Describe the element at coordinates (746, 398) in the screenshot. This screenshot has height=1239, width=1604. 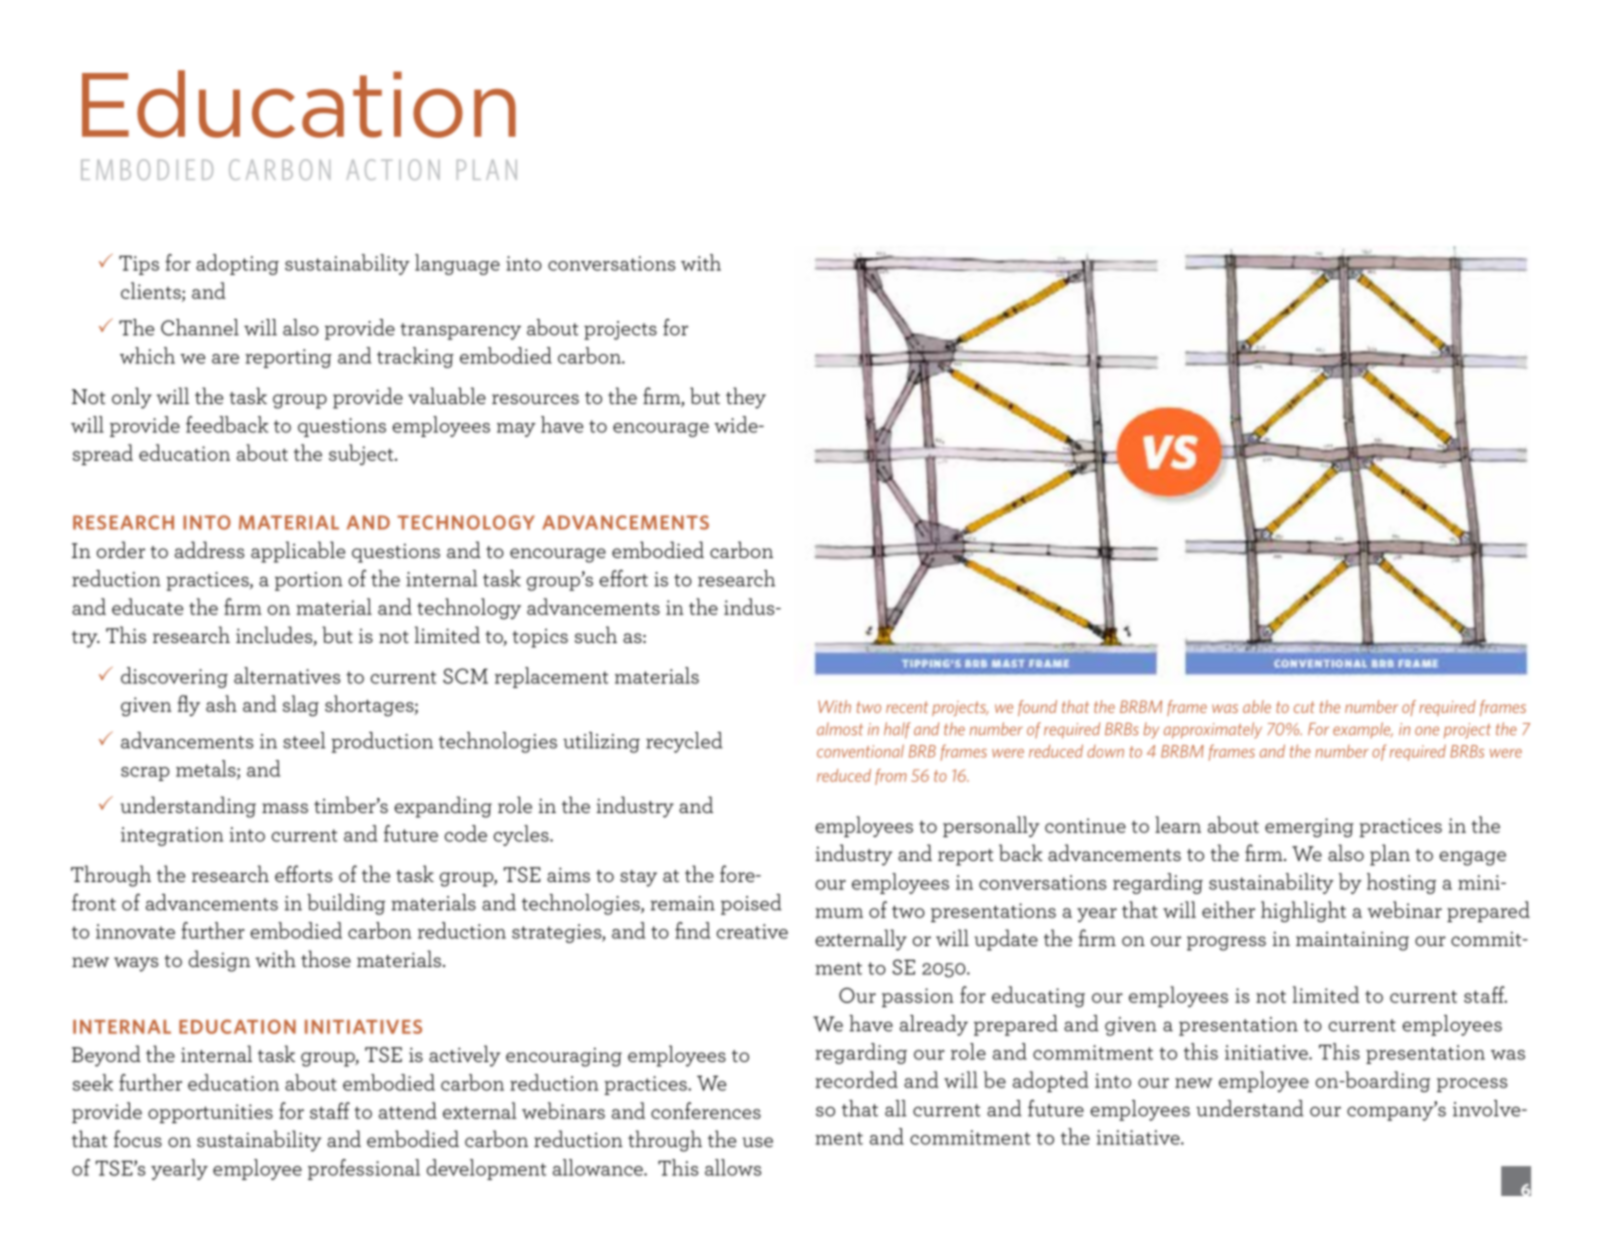
I see `they` at that location.
